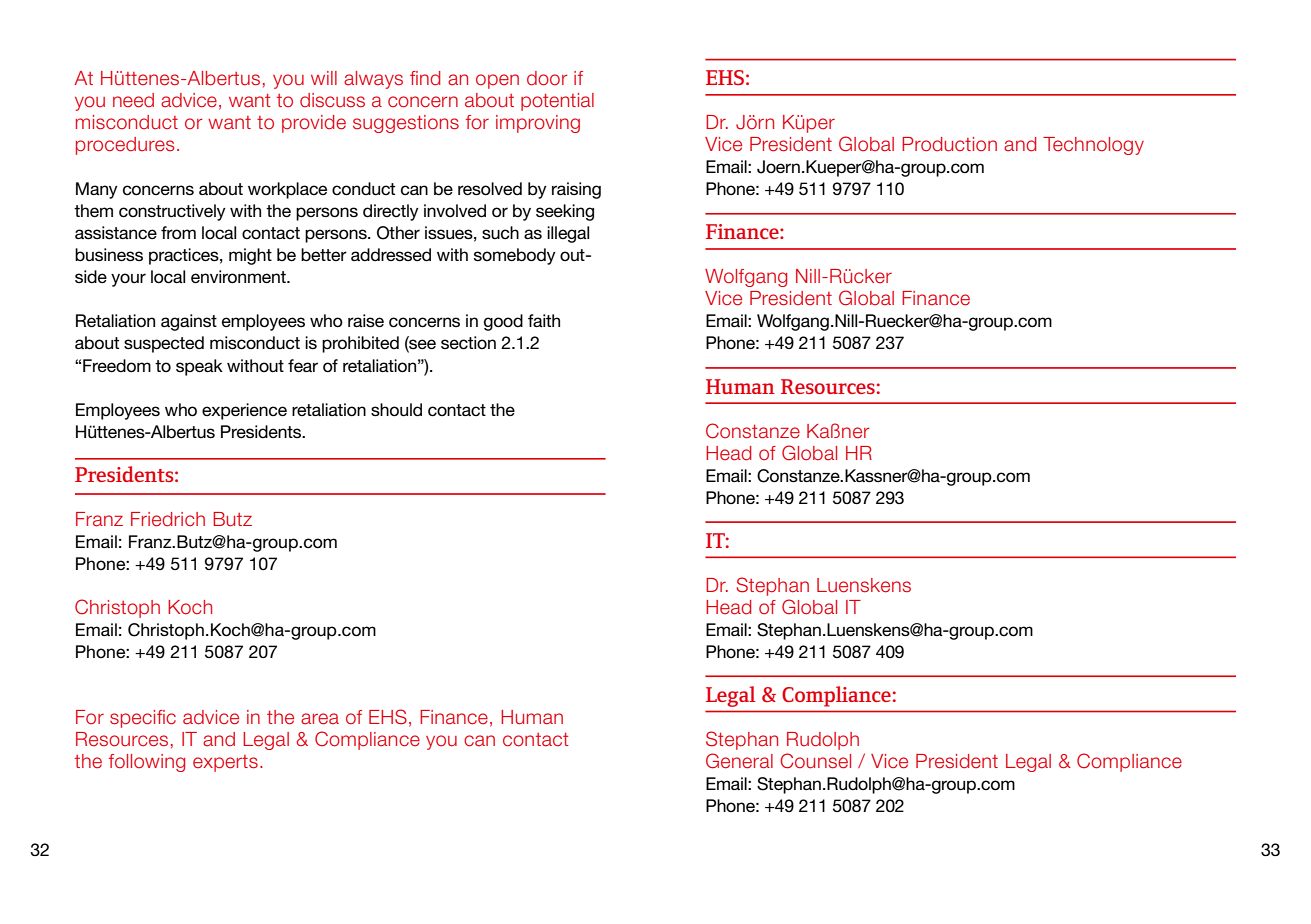  What do you see at coordinates (396, 410) in the screenshot?
I see `should` at bounding box center [396, 410].
